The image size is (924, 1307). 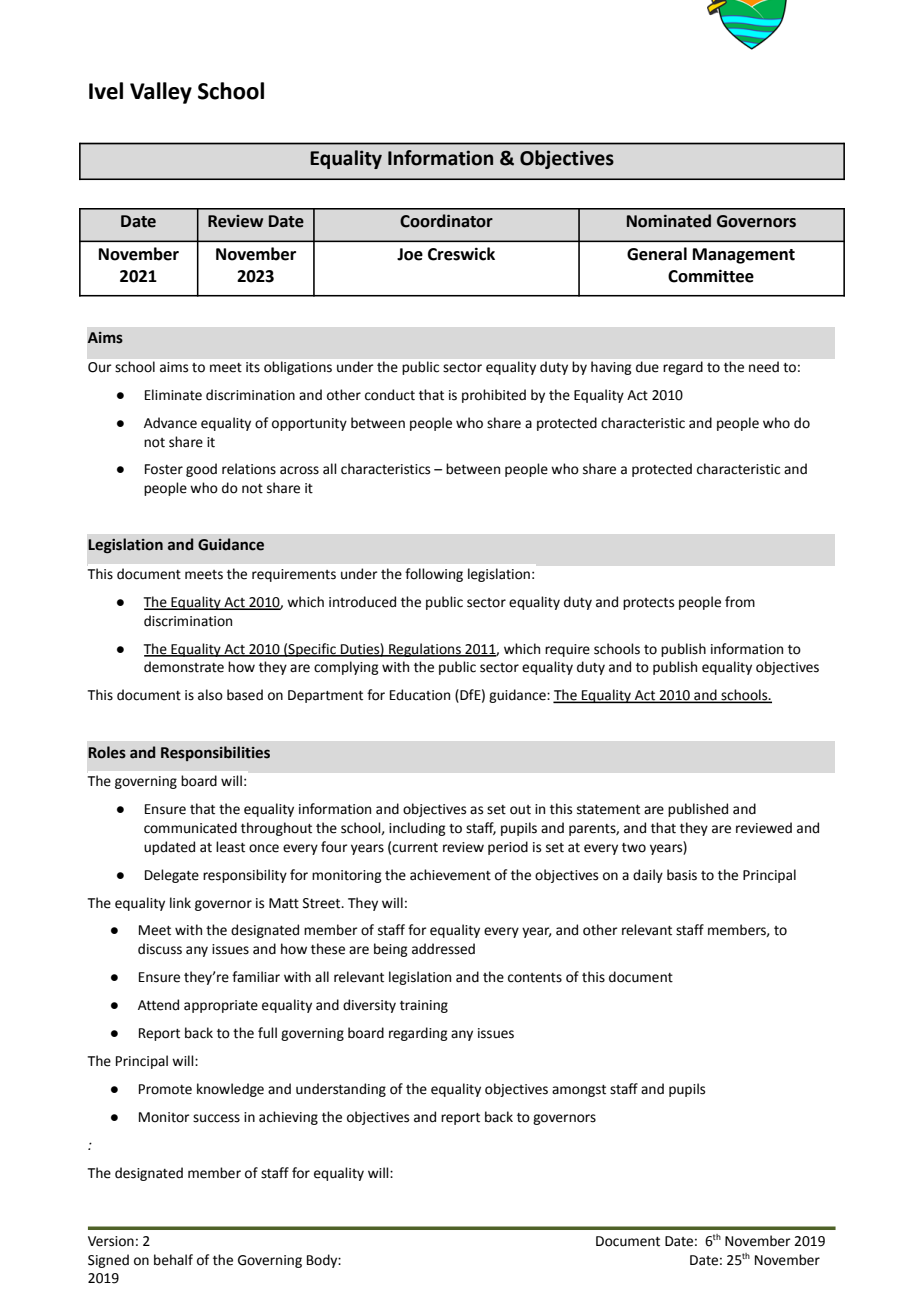 What do you see at coordinates (669, 221) in the document?
I see `Nominated` at bounding box center [669, 221].
